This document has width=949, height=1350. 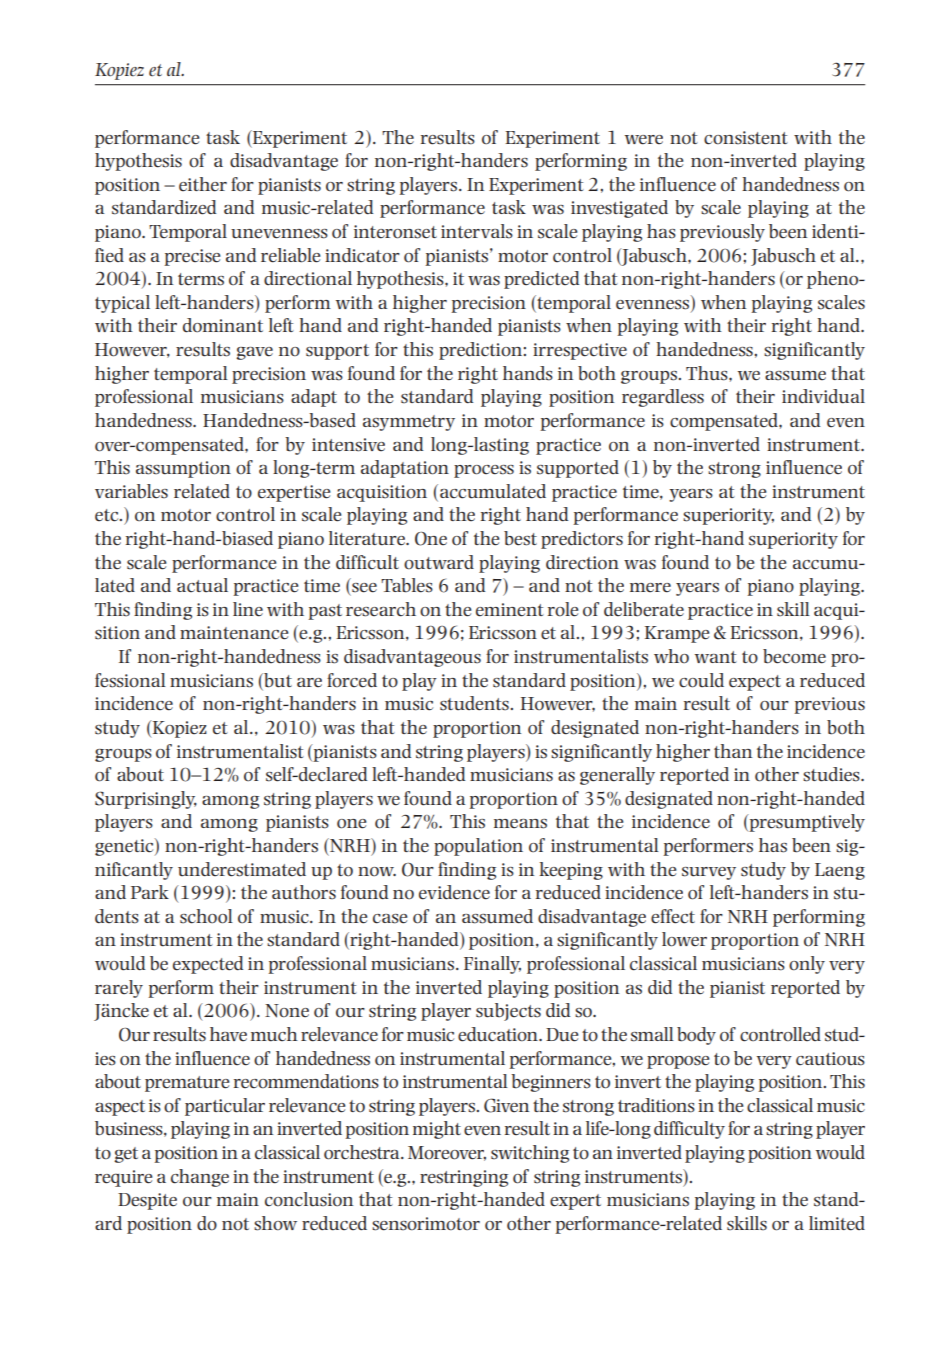 I want to click on limited, so click(x=837, y=1223).
